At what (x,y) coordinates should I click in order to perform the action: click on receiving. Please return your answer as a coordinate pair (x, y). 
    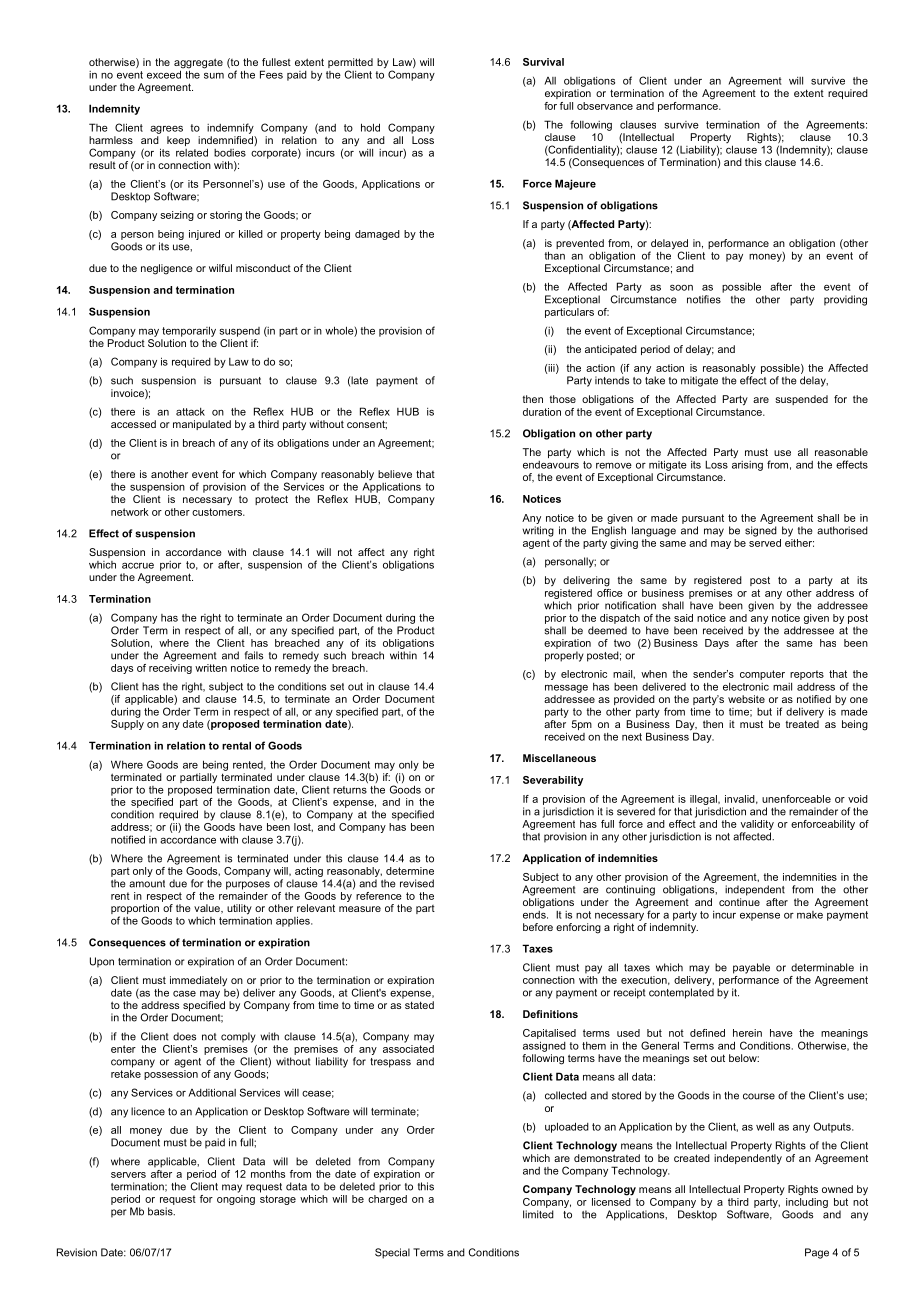
    Looking at the image, I should click on (170, 667).
